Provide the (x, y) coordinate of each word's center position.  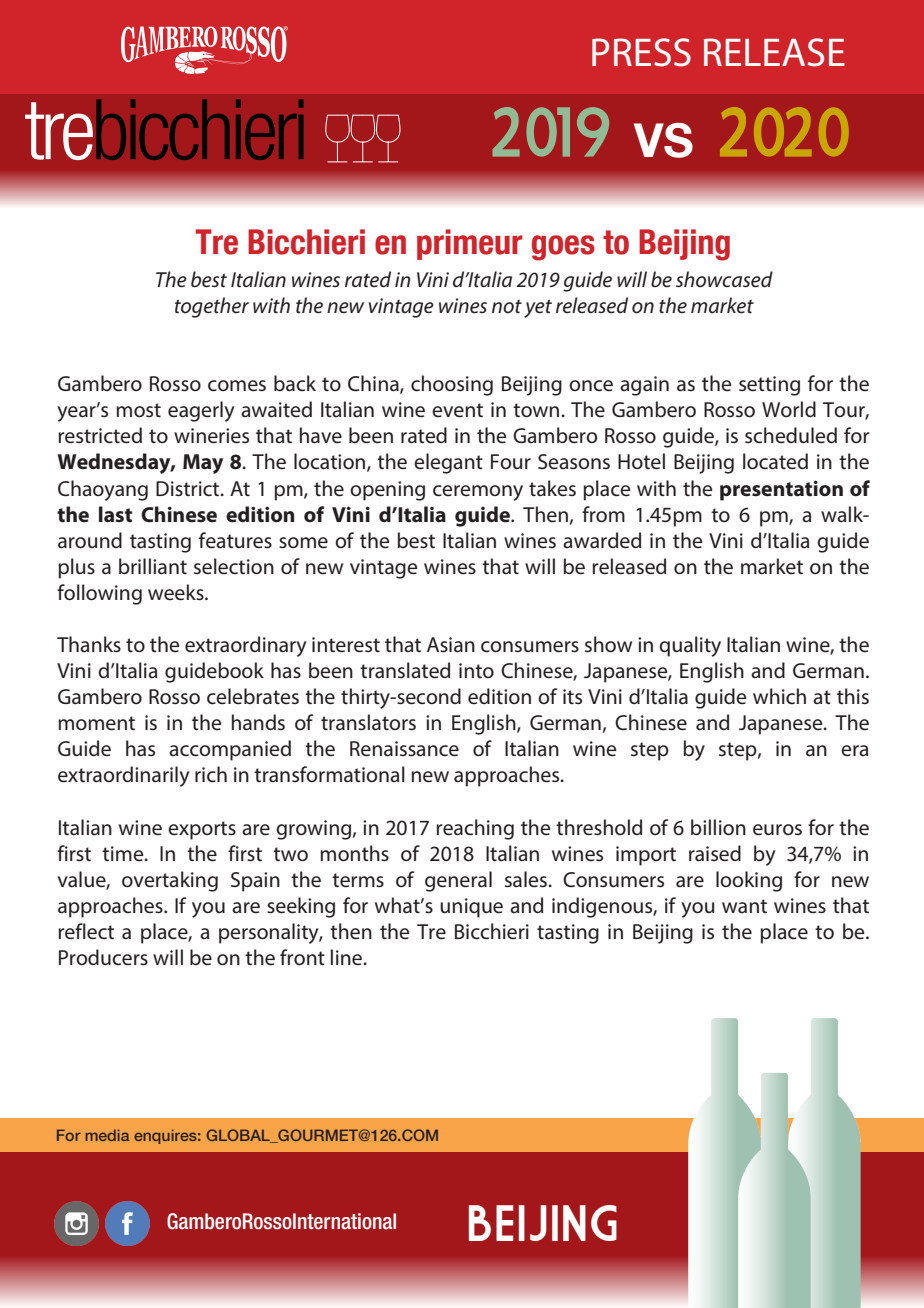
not (507, 307)
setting (769, 386)
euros (777, 830)
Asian (451, 645)
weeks (177, 592)
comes (237, 386)
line (347, 957)
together (212, 307)
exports (202, 830)
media (107, 1135)
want (744, 906)
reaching (475, 829)
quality (690, 646)
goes (563, 248)
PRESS (641, 52)
